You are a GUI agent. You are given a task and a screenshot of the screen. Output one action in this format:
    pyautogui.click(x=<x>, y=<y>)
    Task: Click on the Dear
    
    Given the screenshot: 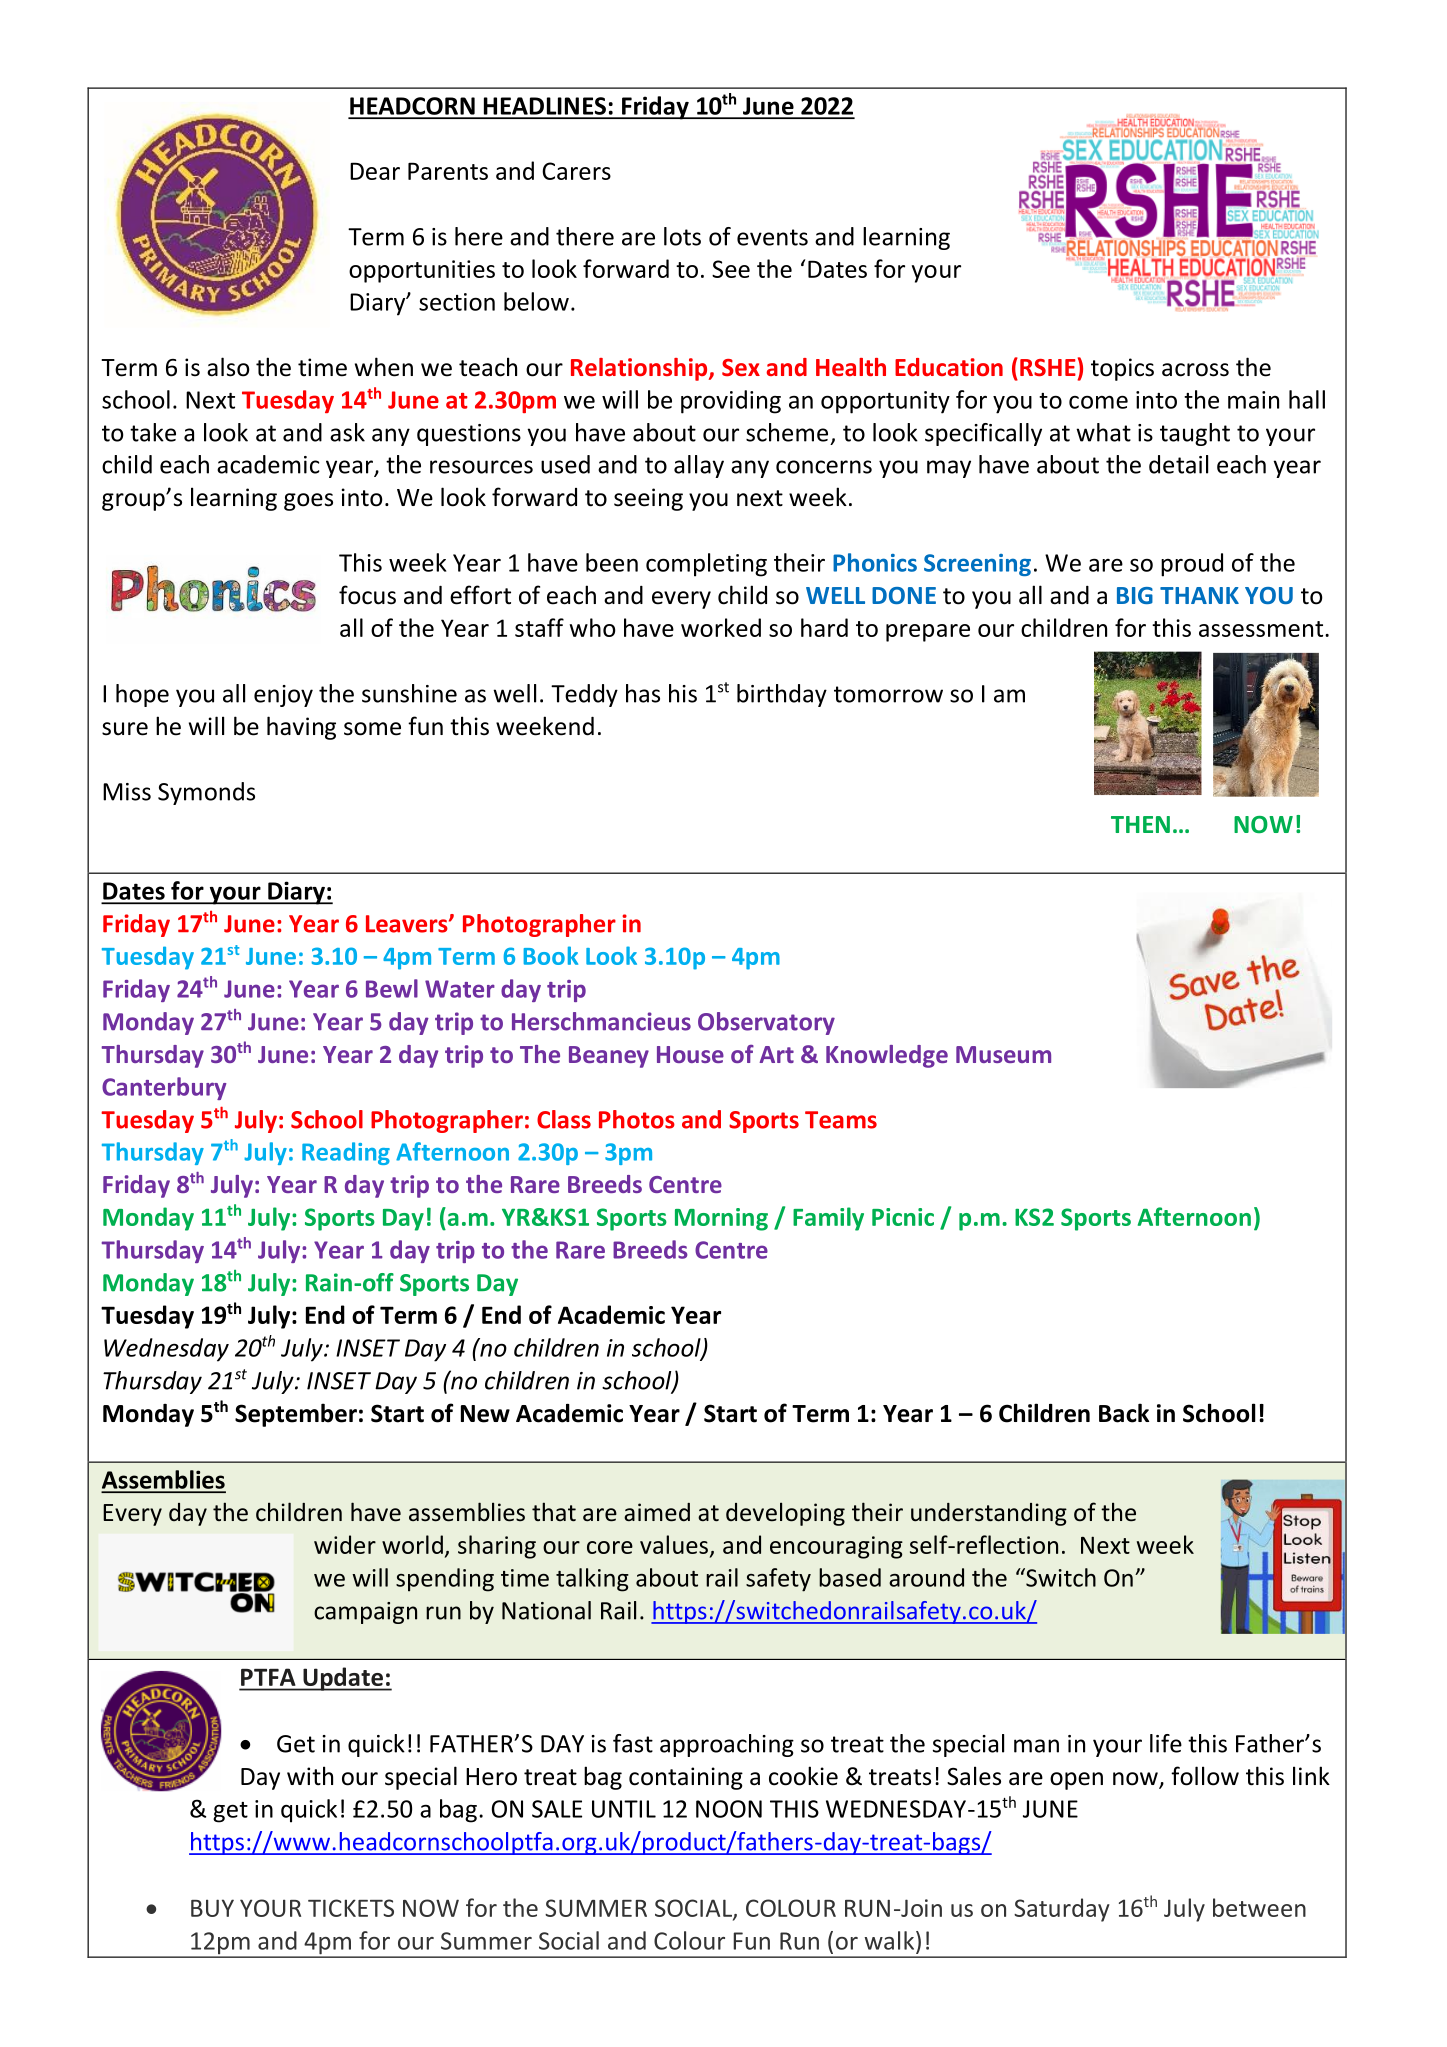 What is the action you would take?
    pyautogui.click(x=375, y=171)
